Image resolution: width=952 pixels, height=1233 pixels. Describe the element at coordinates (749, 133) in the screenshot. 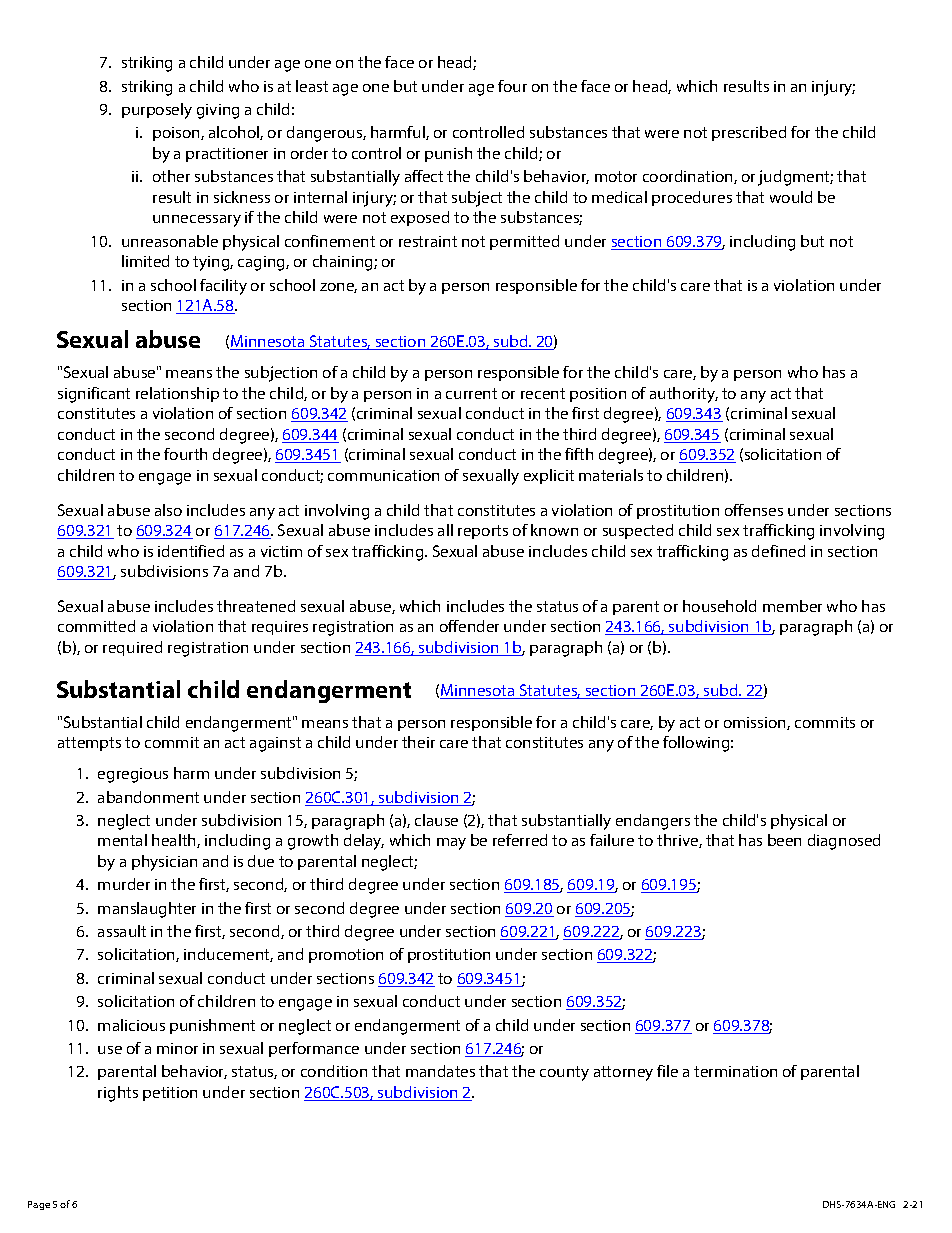

I see `prescribed` at that location.
